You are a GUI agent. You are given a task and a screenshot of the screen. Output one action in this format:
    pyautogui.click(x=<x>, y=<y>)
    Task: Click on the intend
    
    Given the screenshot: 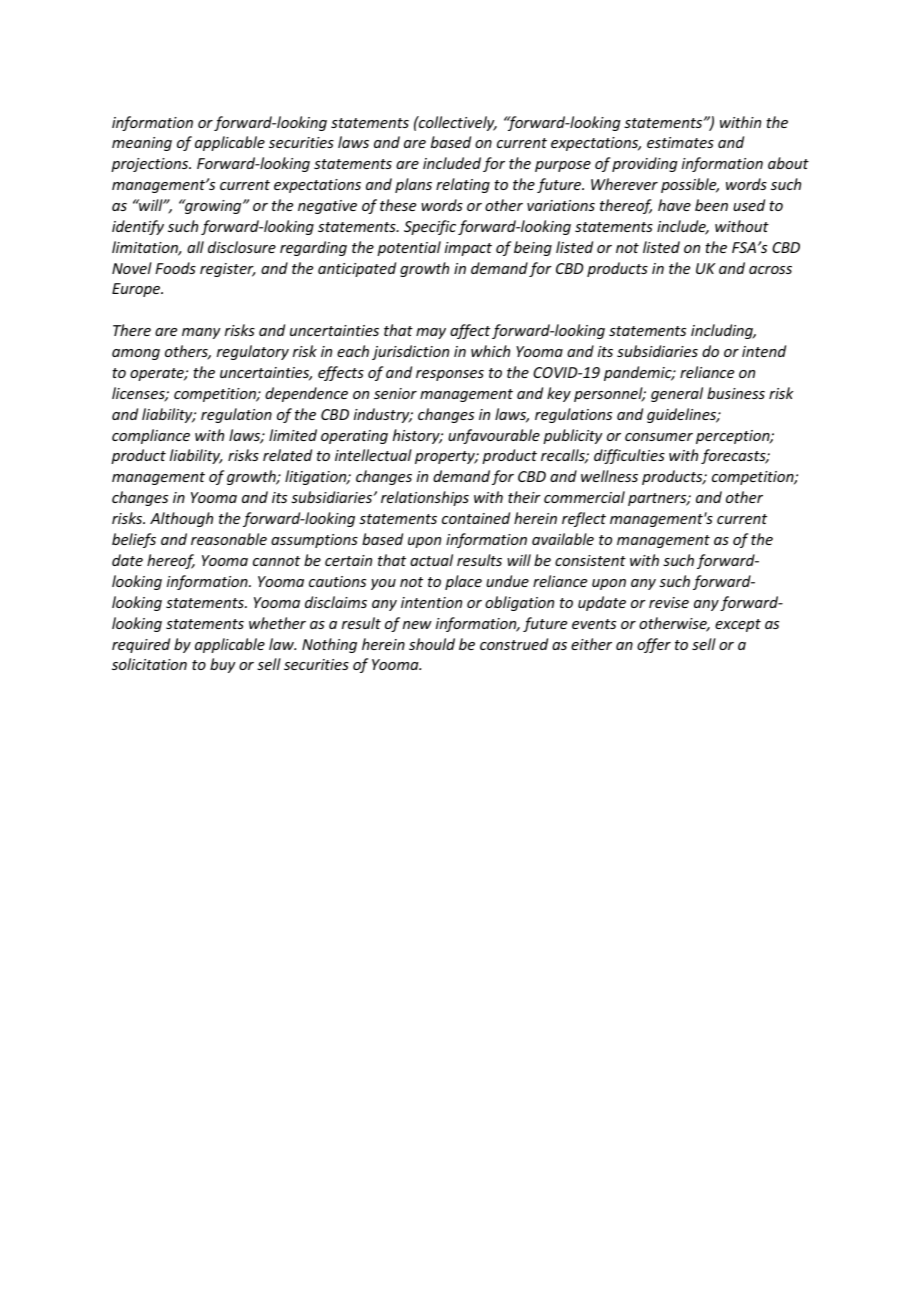 What is the action you would take?
    pyautogui.click(x=764, y=351)
